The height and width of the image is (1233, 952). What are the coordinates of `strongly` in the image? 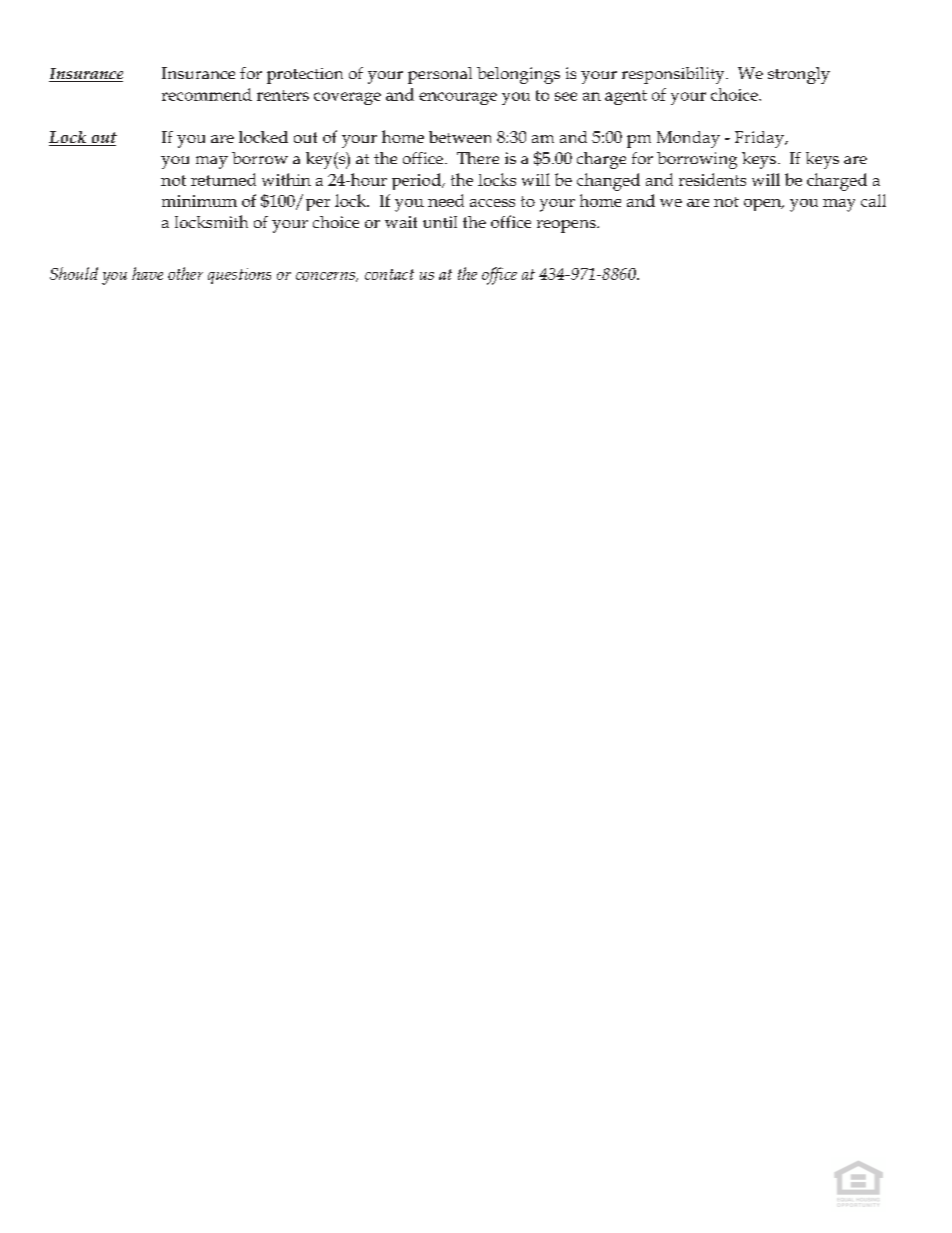 It's located at (799, 75).
